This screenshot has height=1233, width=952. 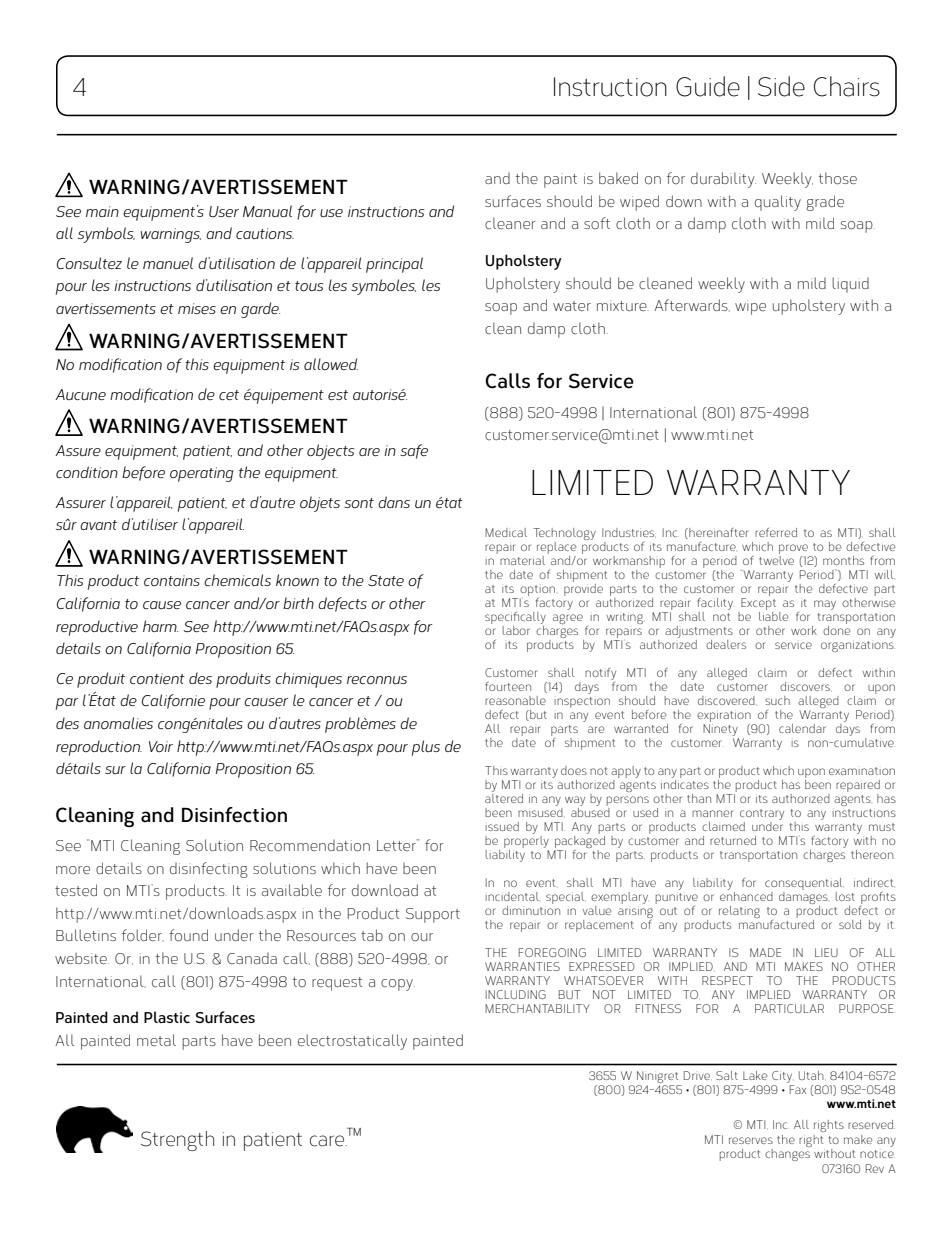 What do you see at coordinates (229, 395) in the screenshot?
I see `cet` at bounding box center [229, 395].
